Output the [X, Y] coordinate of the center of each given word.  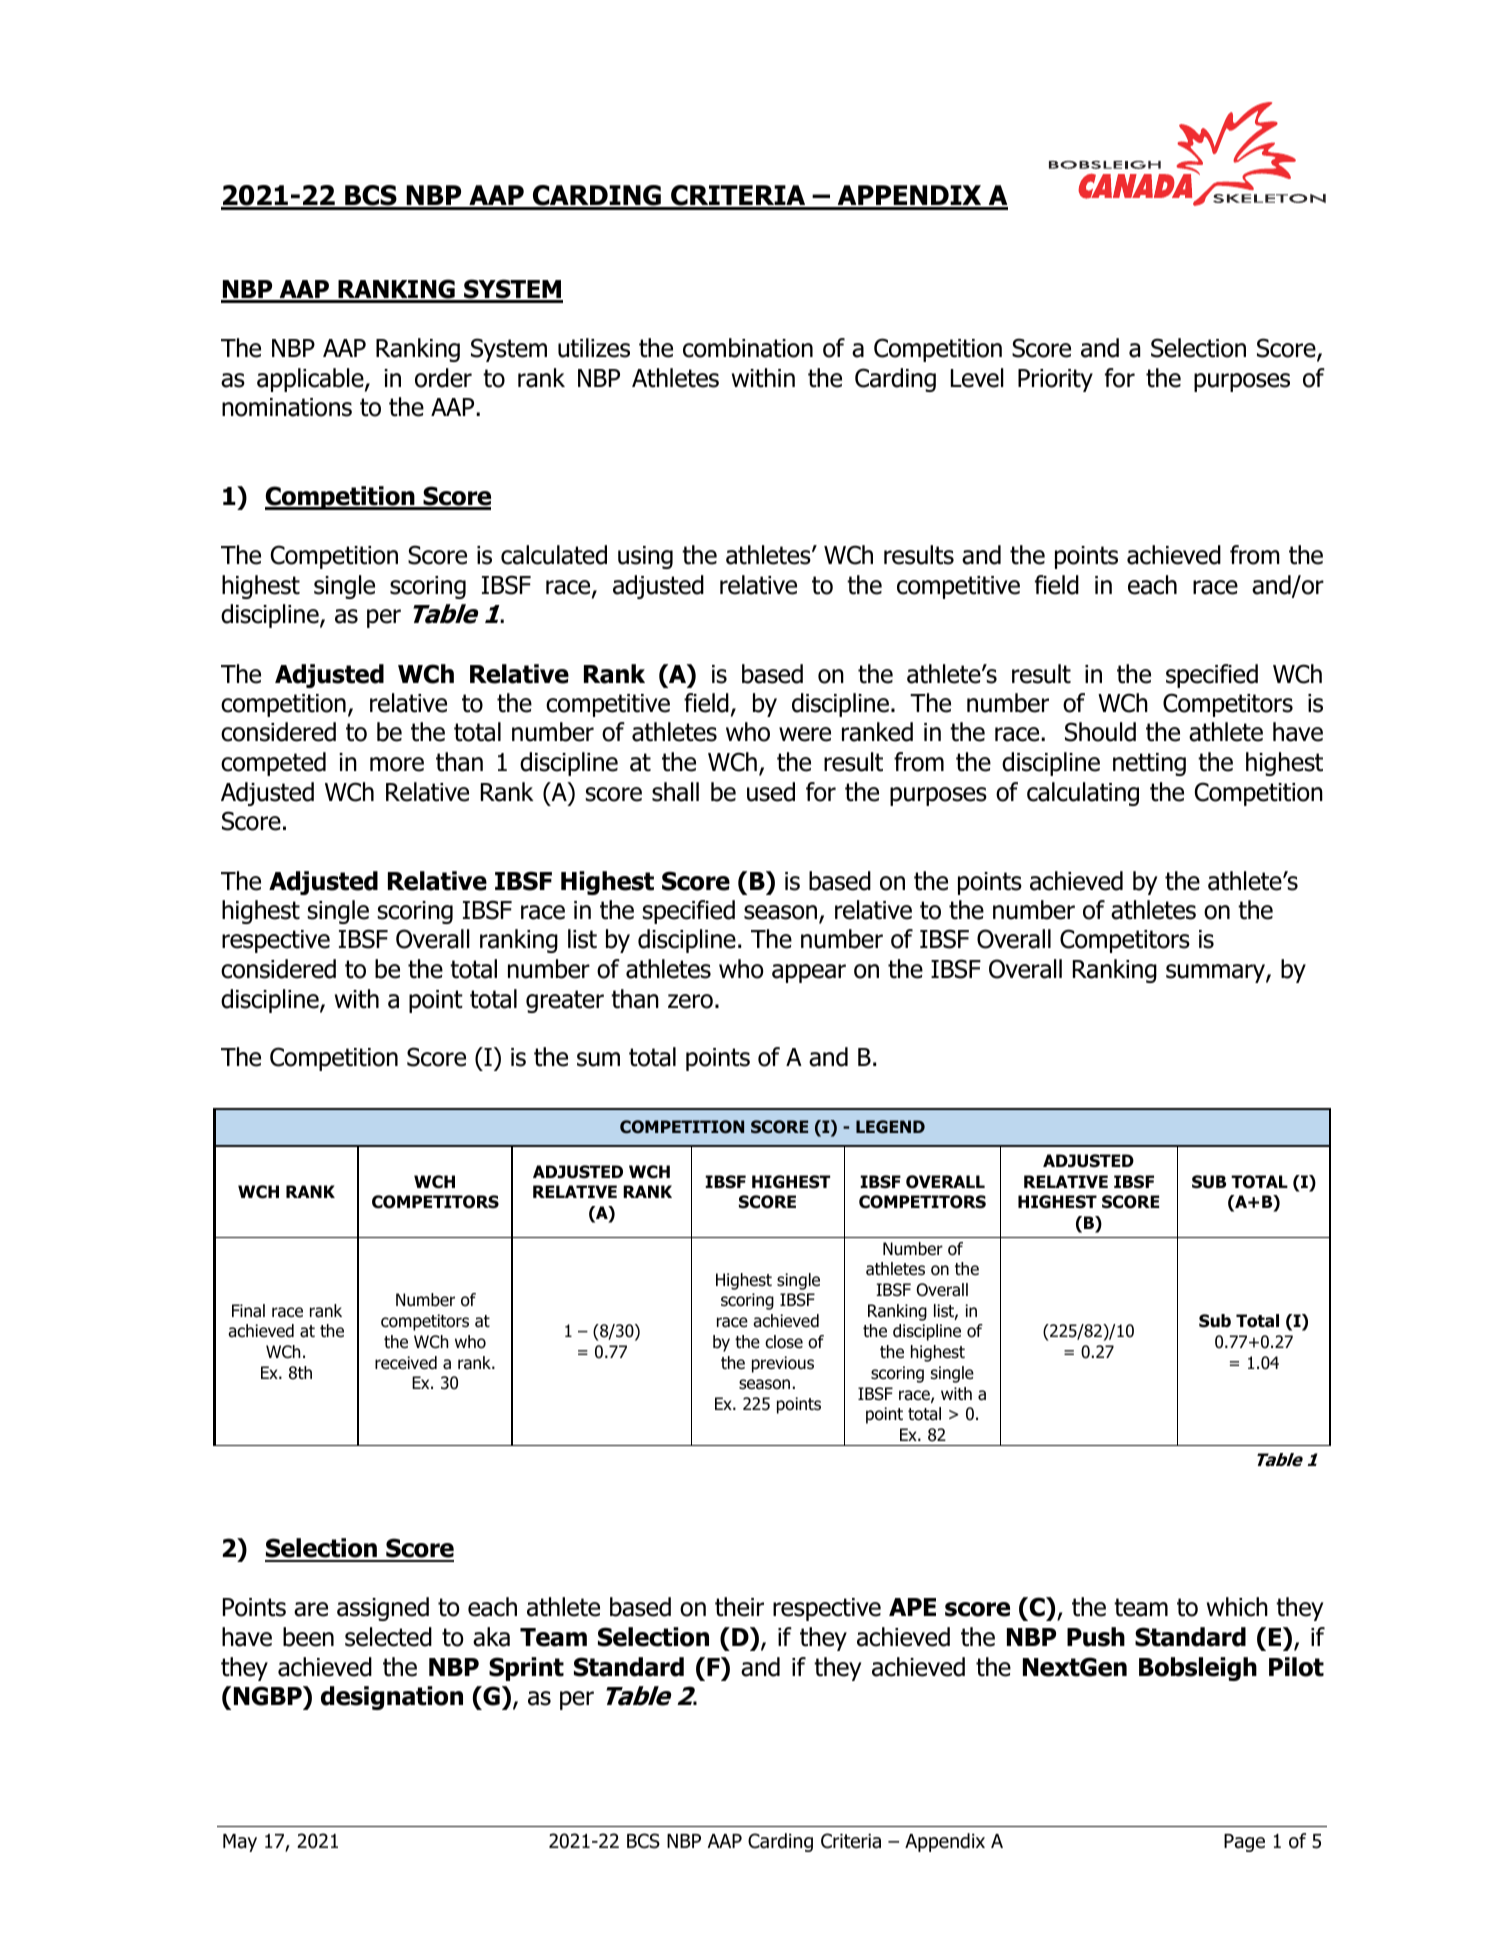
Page [1244, 1843]
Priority [1055, 380]
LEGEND [890, 1127]
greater [565, 1001]
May [240, 1843]
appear [809, 973]
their [739, 1607]
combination [748, 348]
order [443, 378]
